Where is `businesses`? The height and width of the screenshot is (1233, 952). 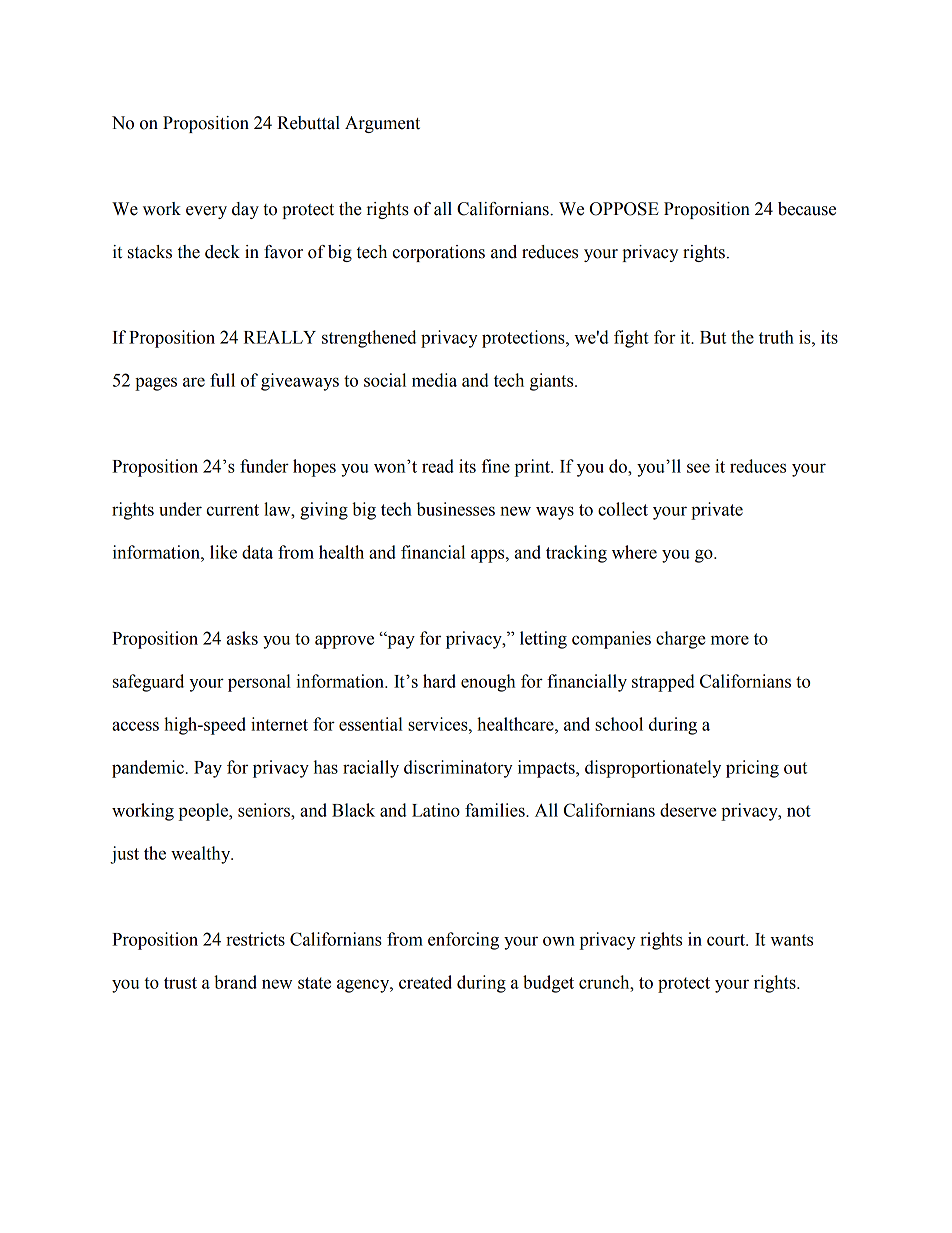 businesses is located at coordinates (456, 509).
